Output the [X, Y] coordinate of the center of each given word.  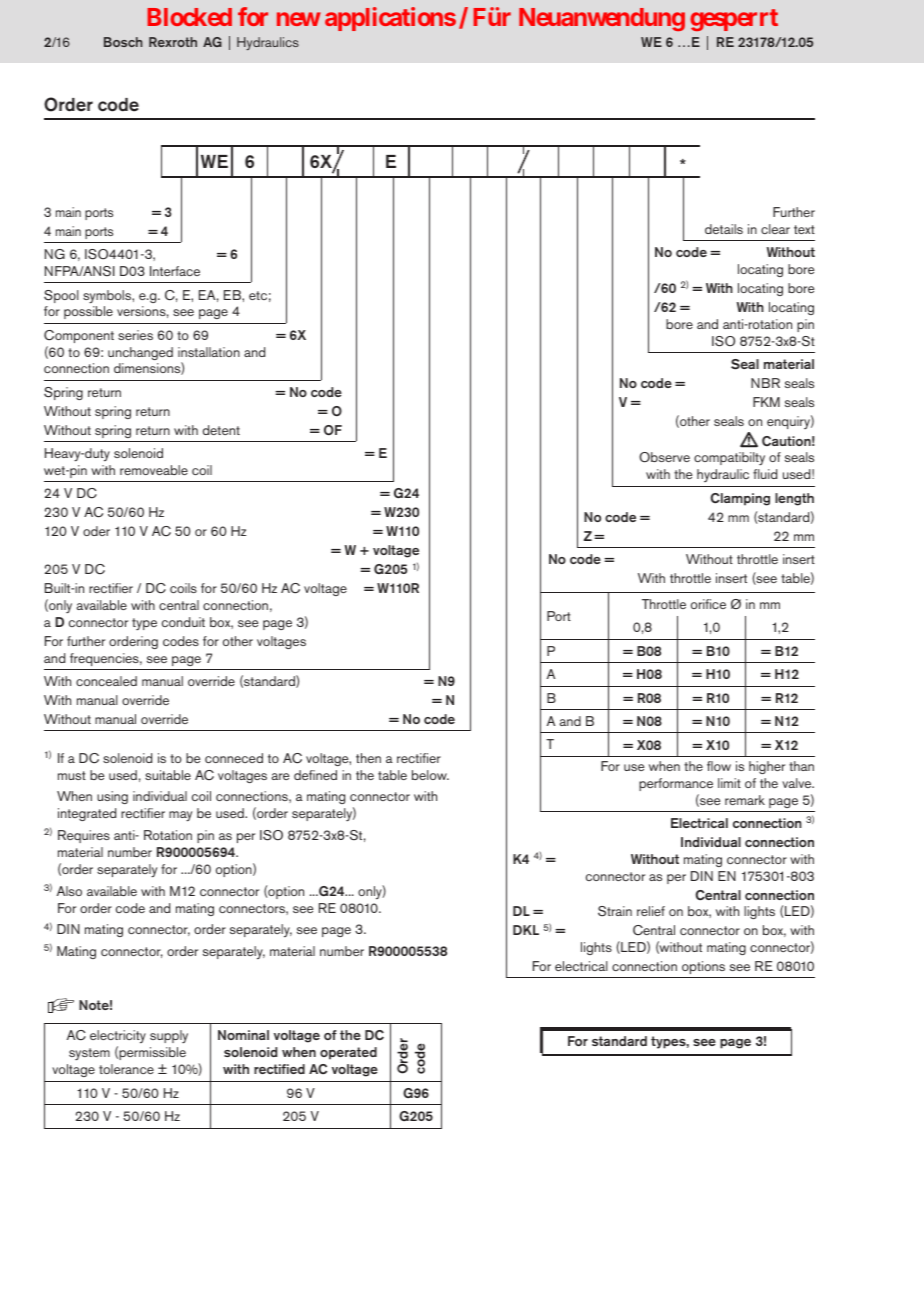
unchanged [140, 353]
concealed [106, 681]
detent [221, 430]
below [430, 775]
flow [719, 766]
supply [169, 1036]
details [724, 229]
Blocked [189, 17]
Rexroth [173, 42]
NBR [765, 383]
